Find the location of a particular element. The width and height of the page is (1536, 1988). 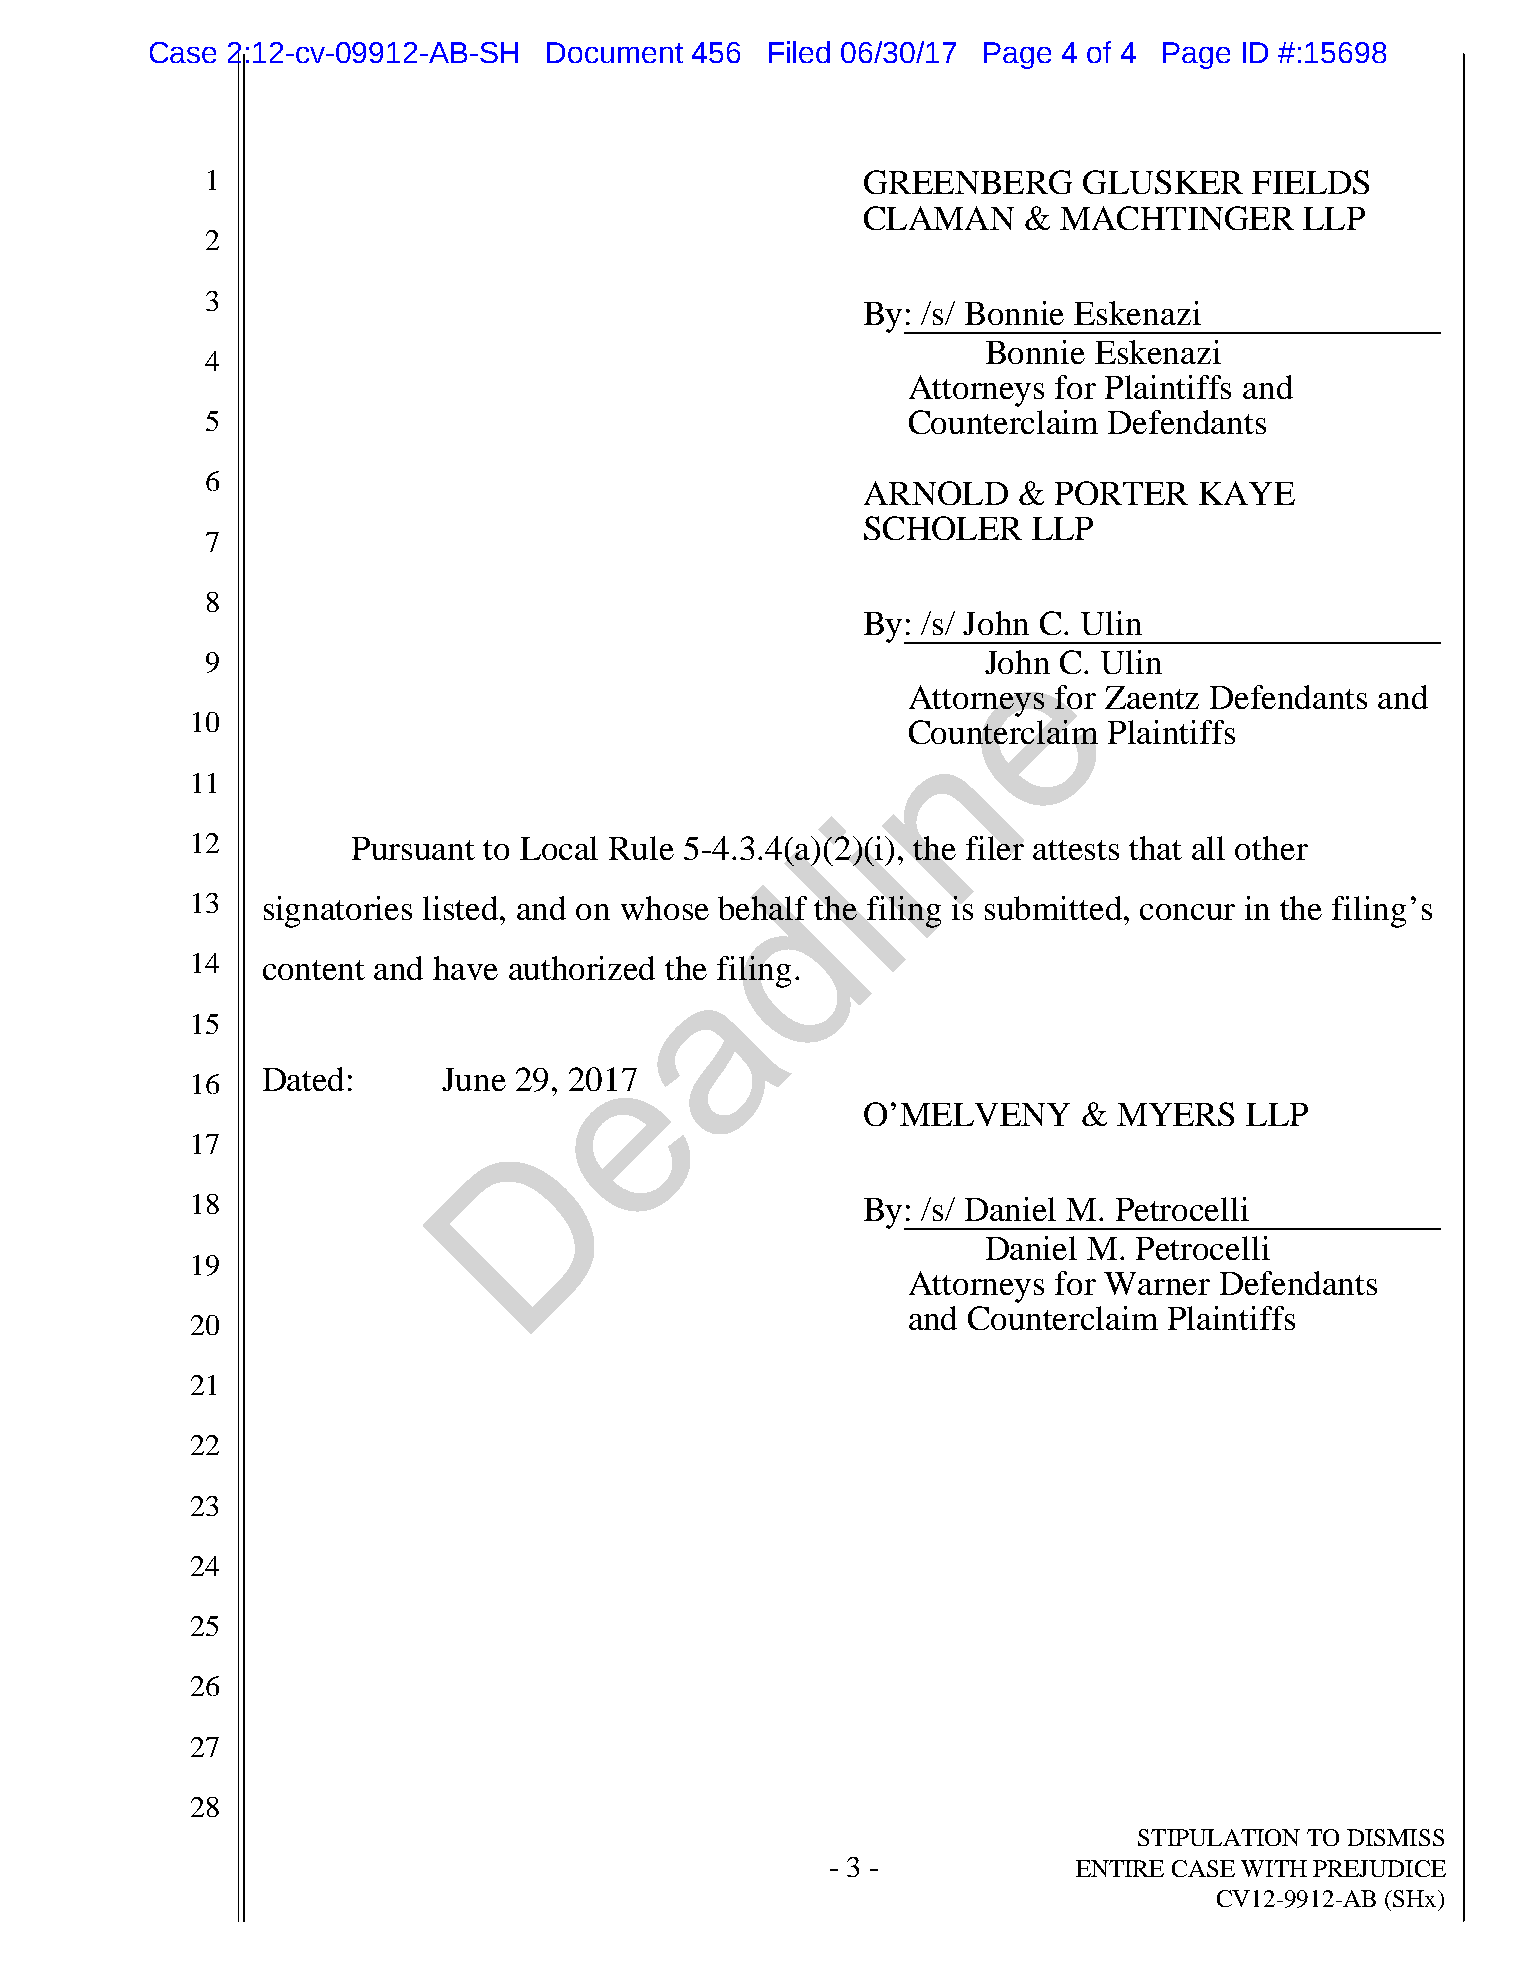

behalf is located at coordinates (762, 908).
